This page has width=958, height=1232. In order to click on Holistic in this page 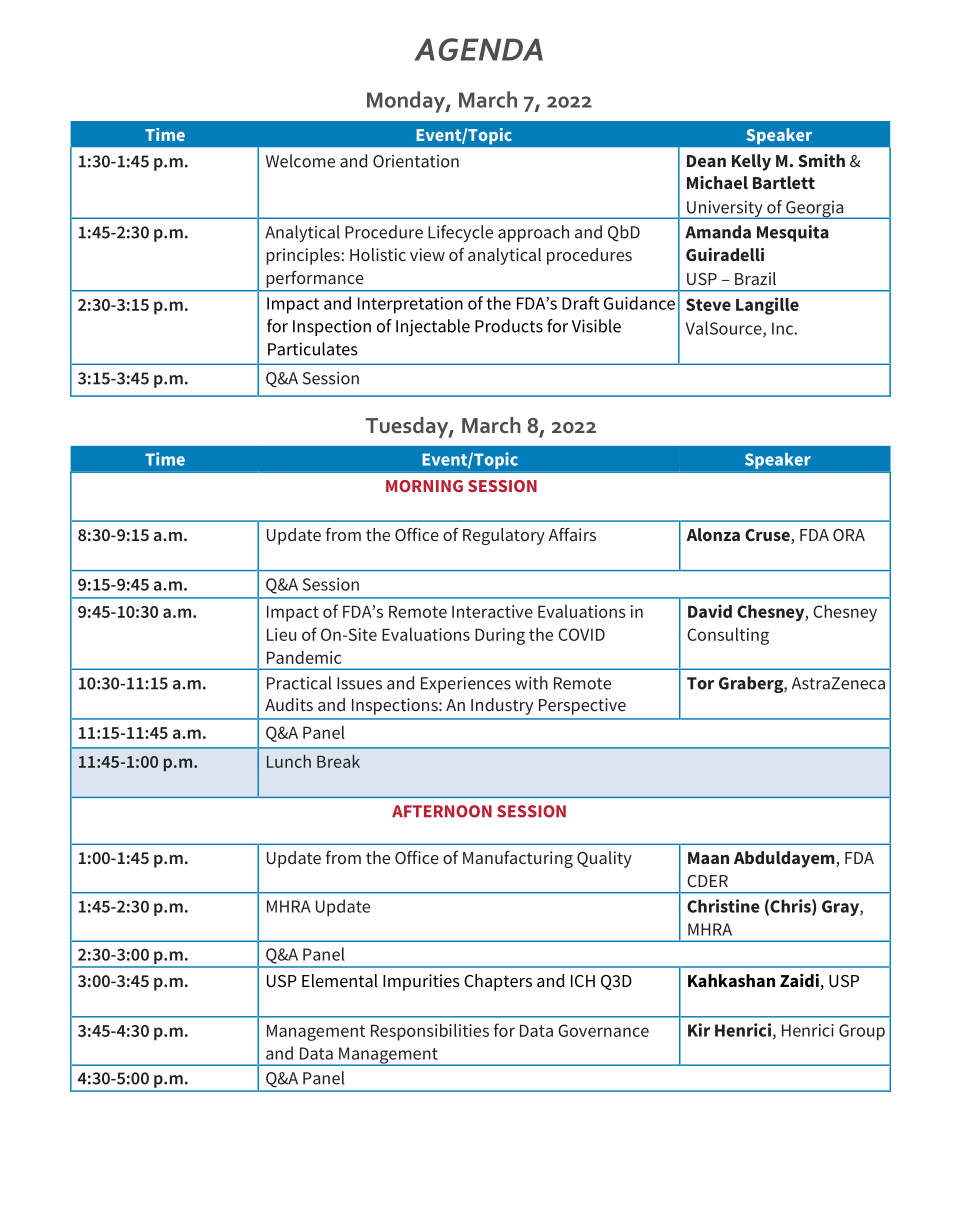, I will do `click(378, 254)`.
